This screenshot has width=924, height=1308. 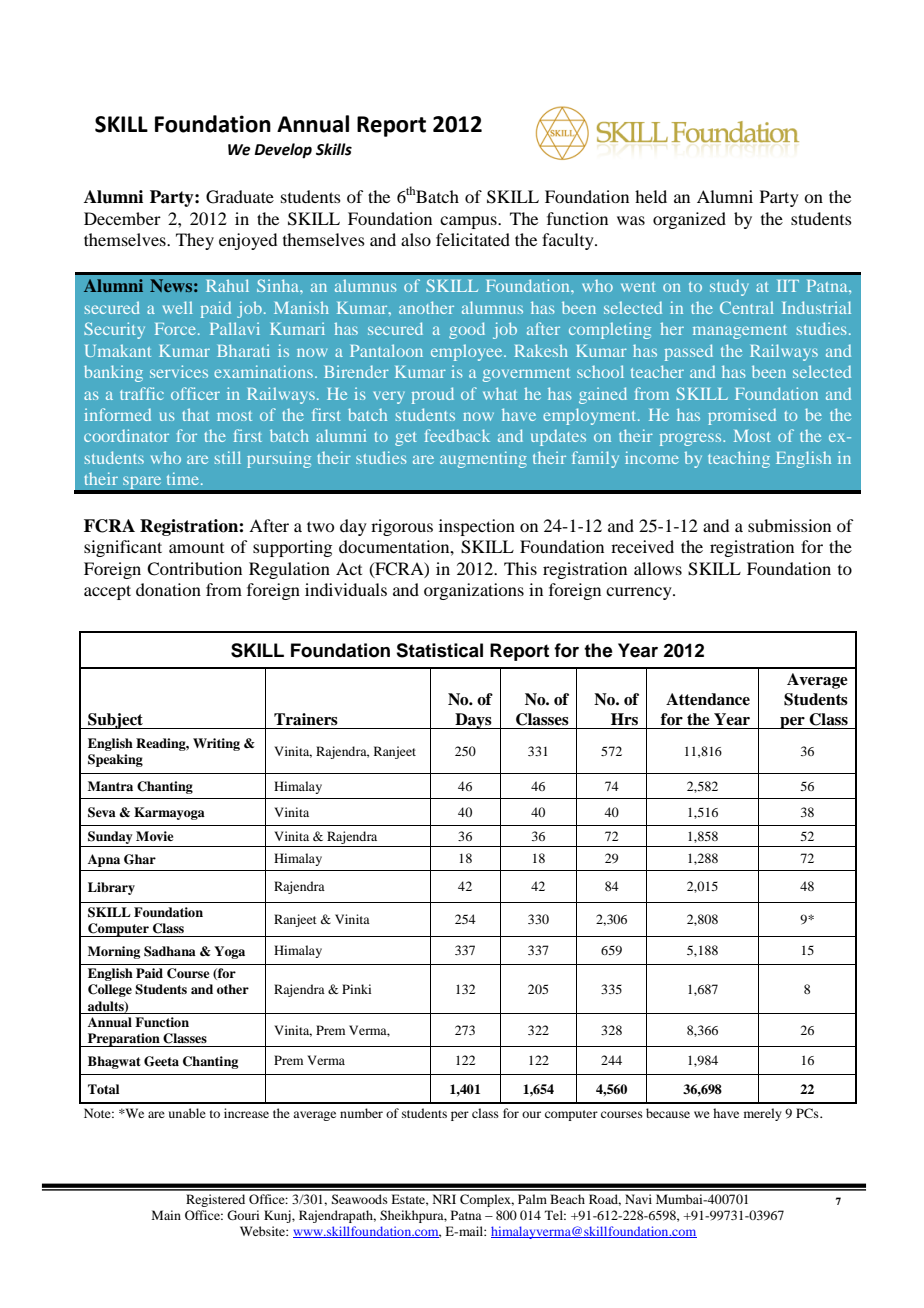 I want to click on Sadhana, so click(x=170, y=951).
